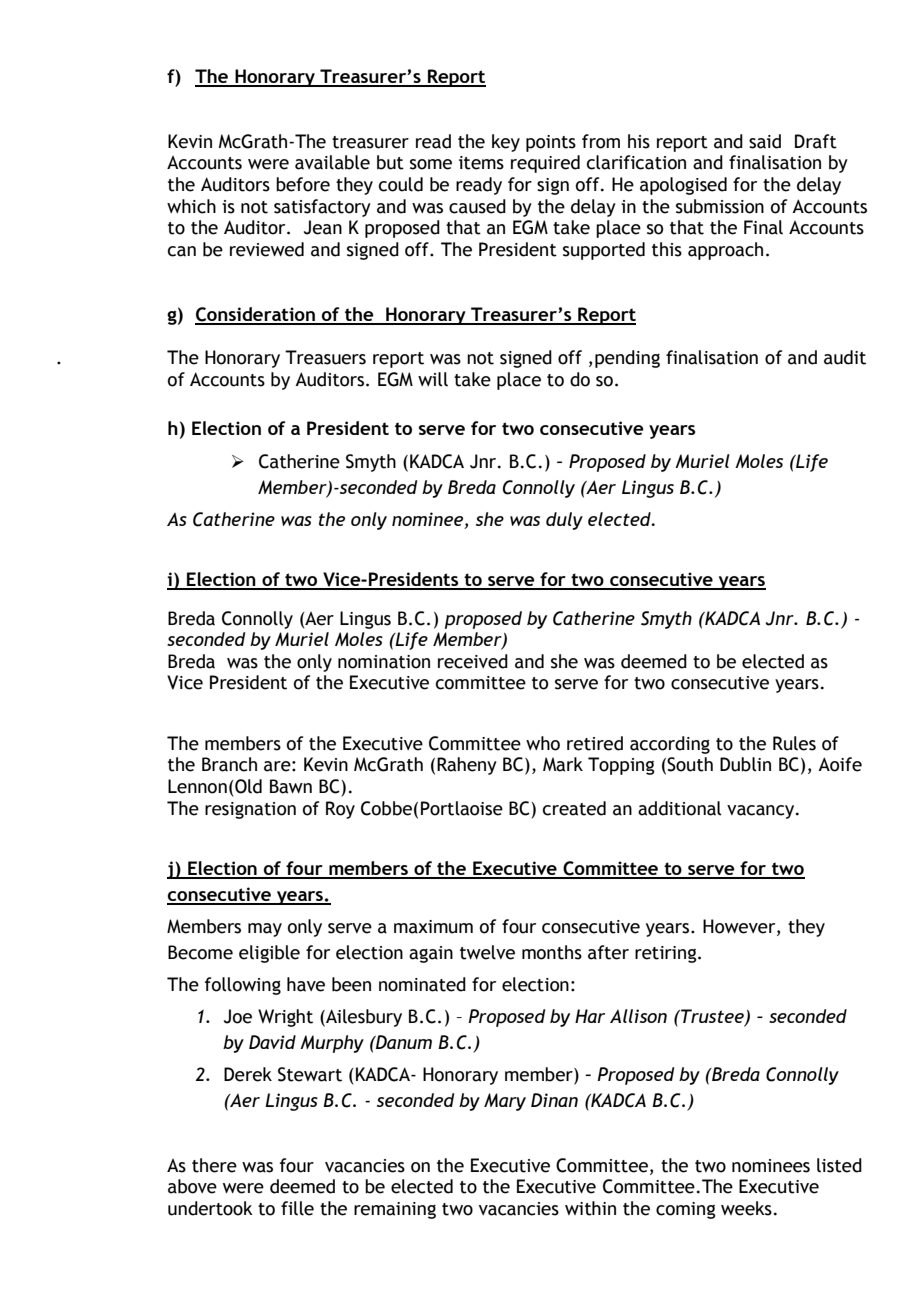 This page has height=1308, width=924. I want to click on pending, so click(627, 359).
